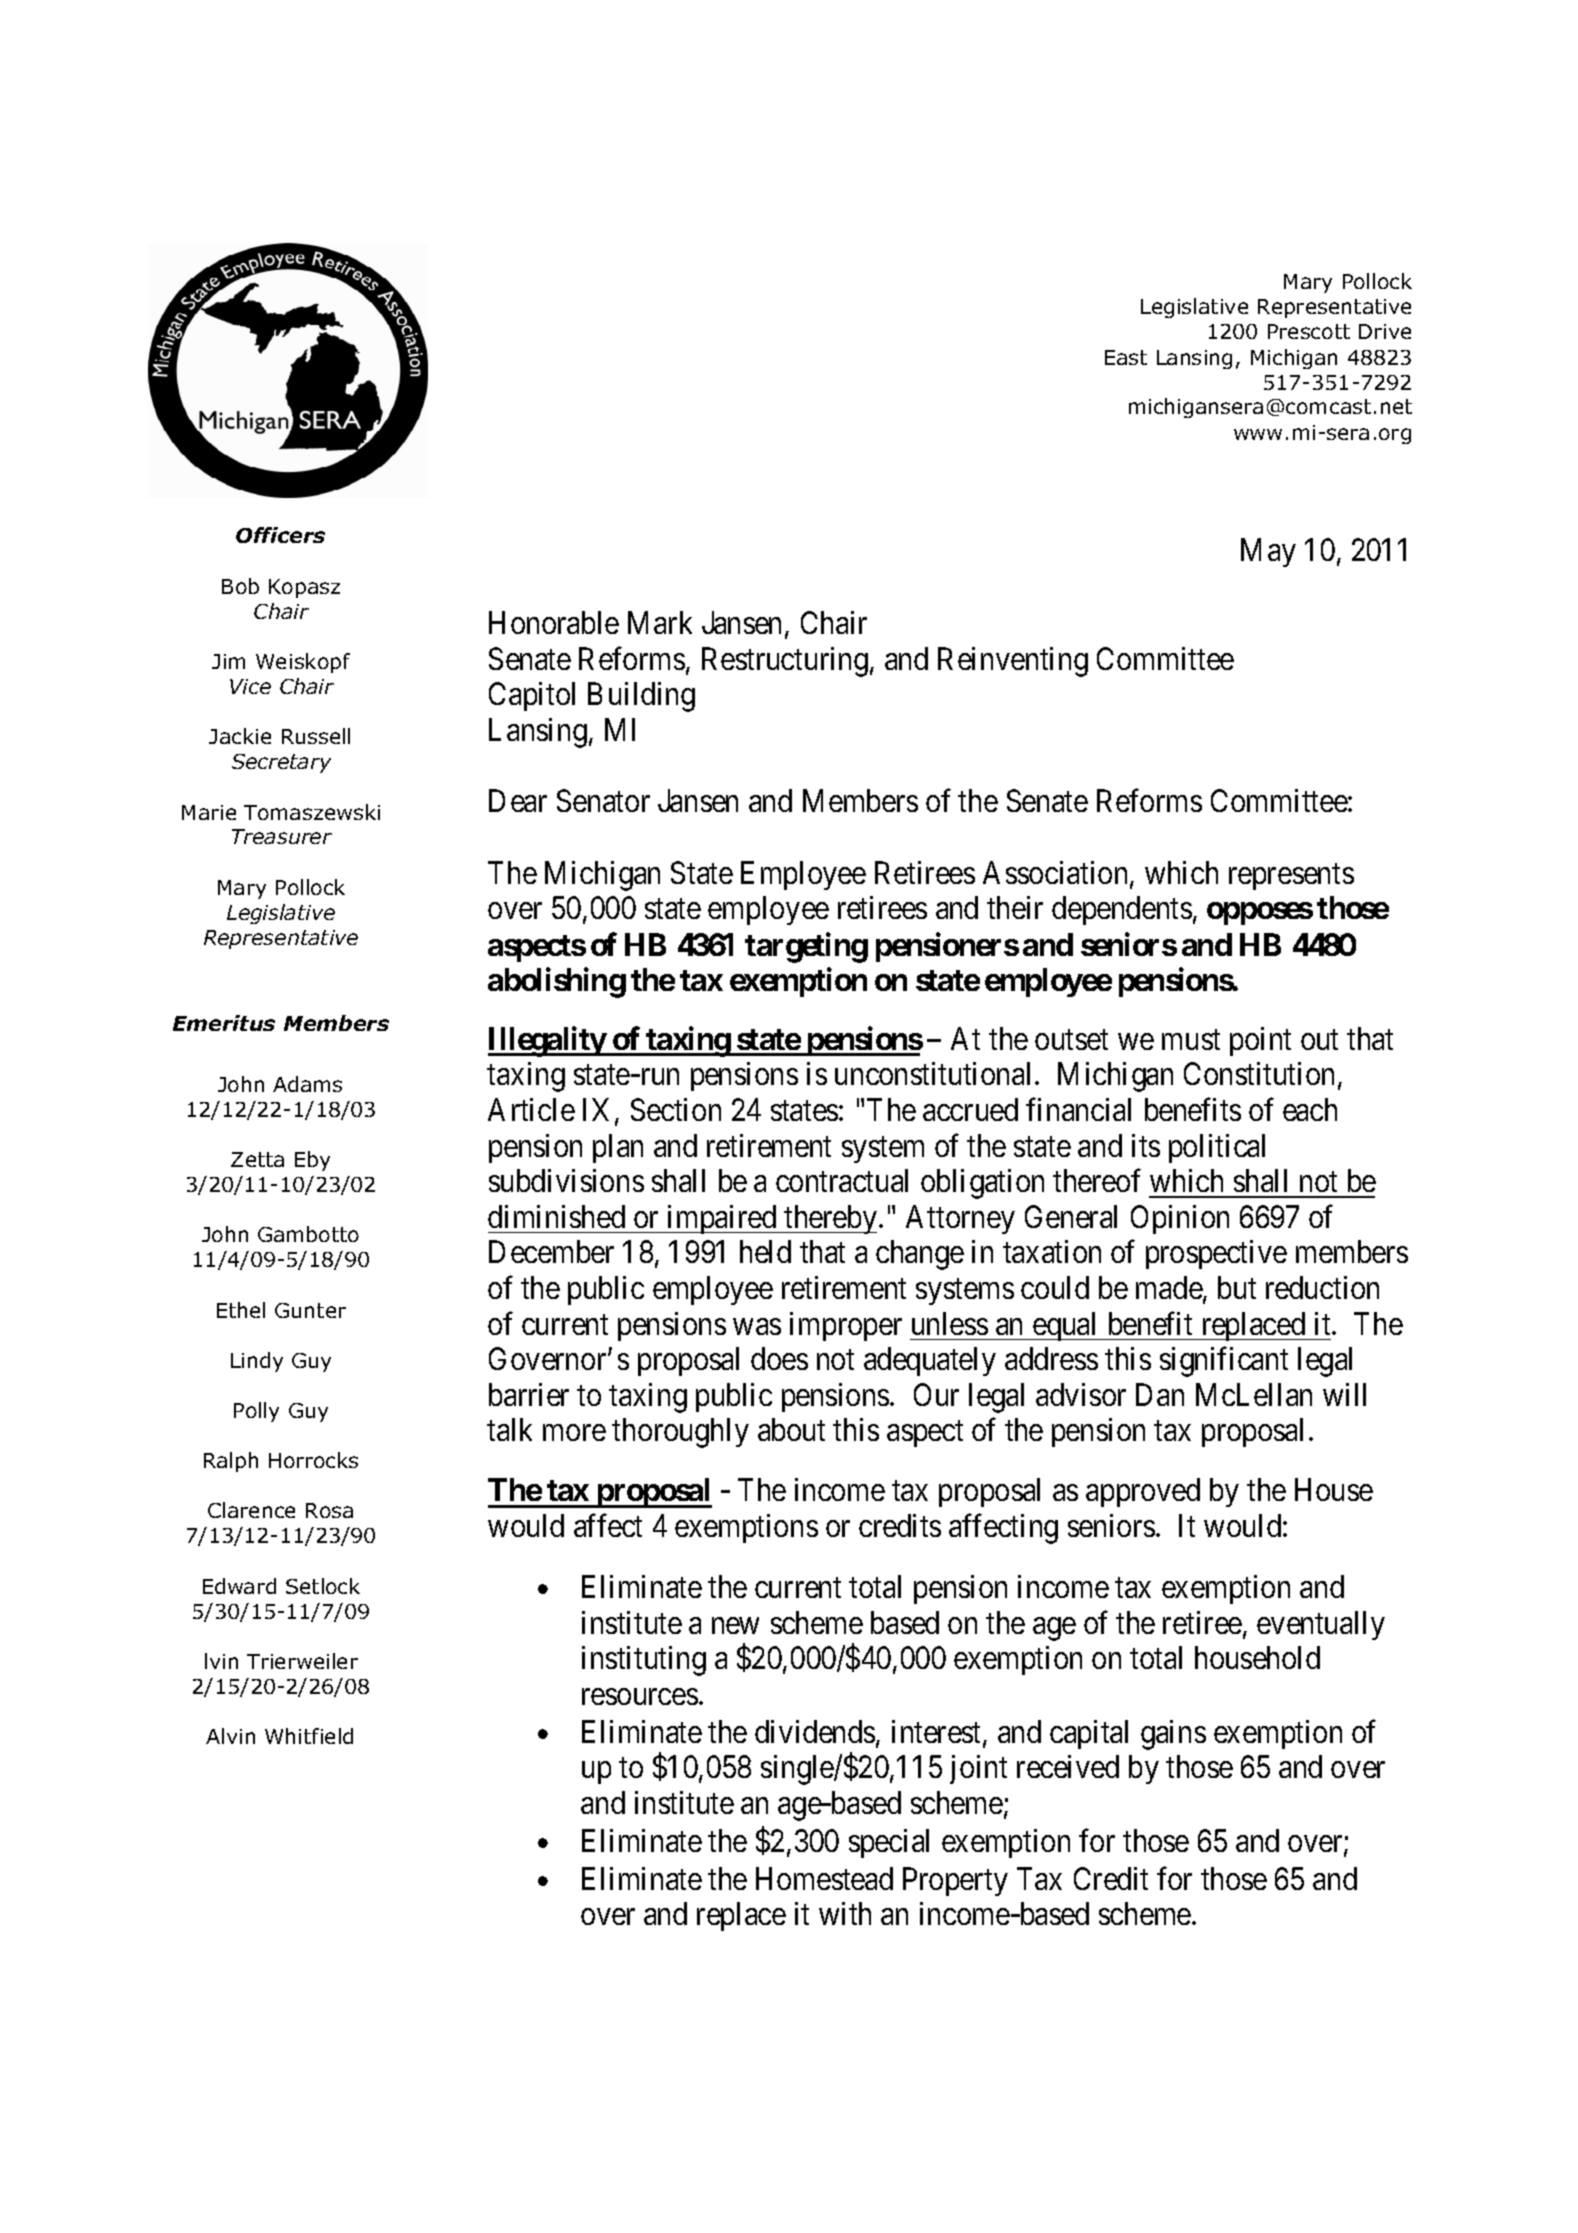 The image size is (1578, 2233). Describe the element at coordinates (1122, 910) in the document. I see `dependents` at that location.
